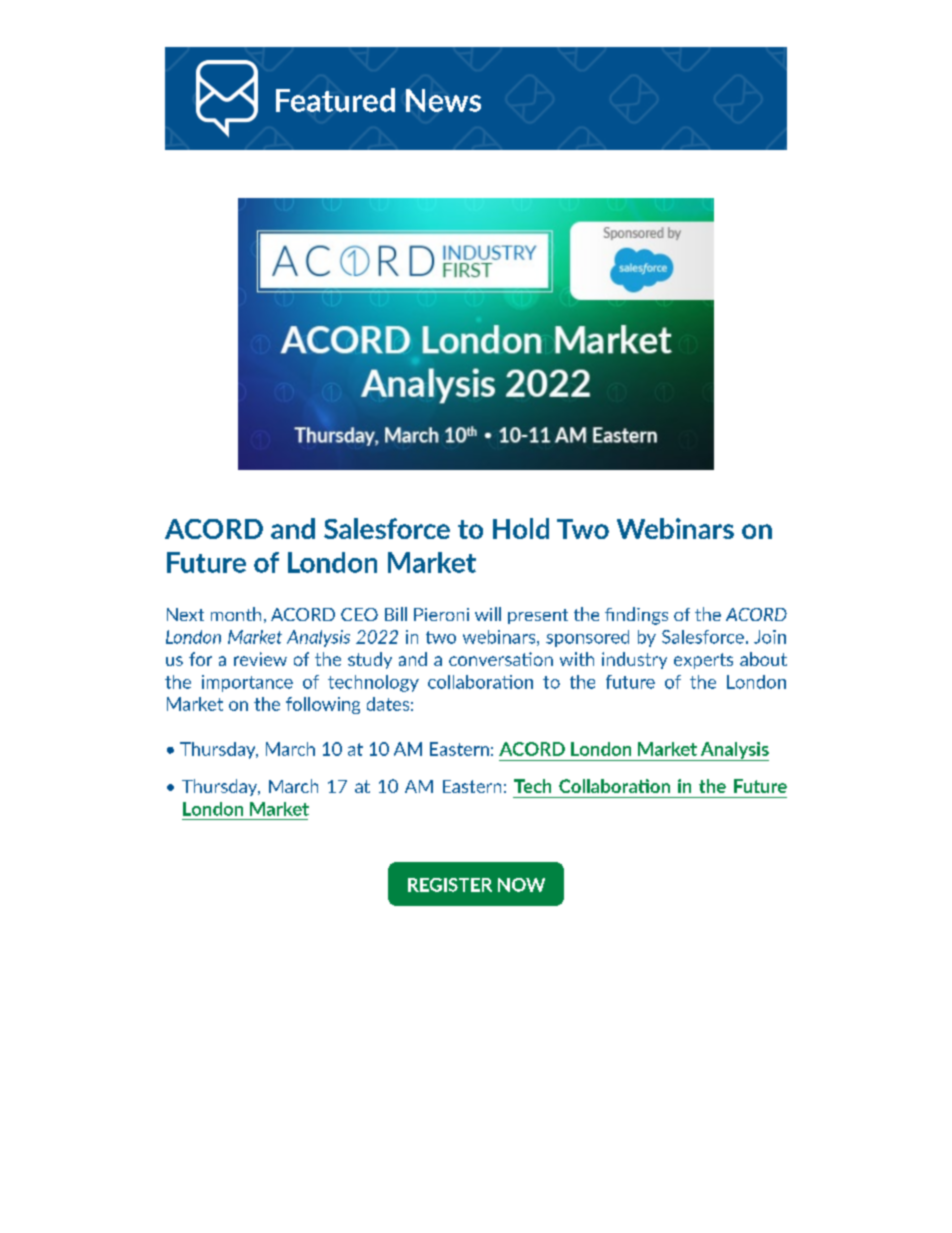  Describe the element at coordinates (443, 100) in the screenshot. I see `News` at that location.
